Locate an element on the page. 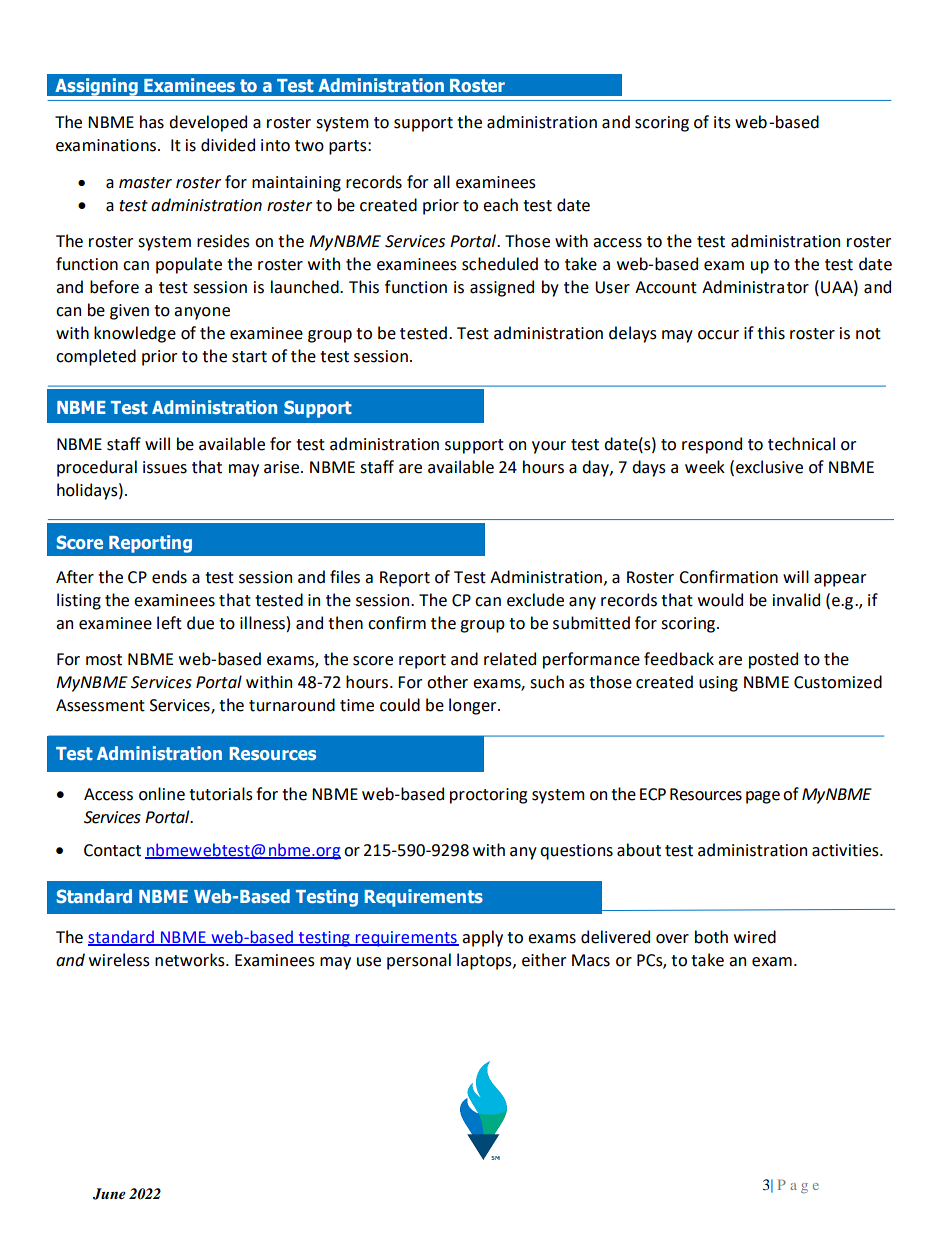 The height and width of the page is (1233, 952). June is located at coordinates (109, 1194).
